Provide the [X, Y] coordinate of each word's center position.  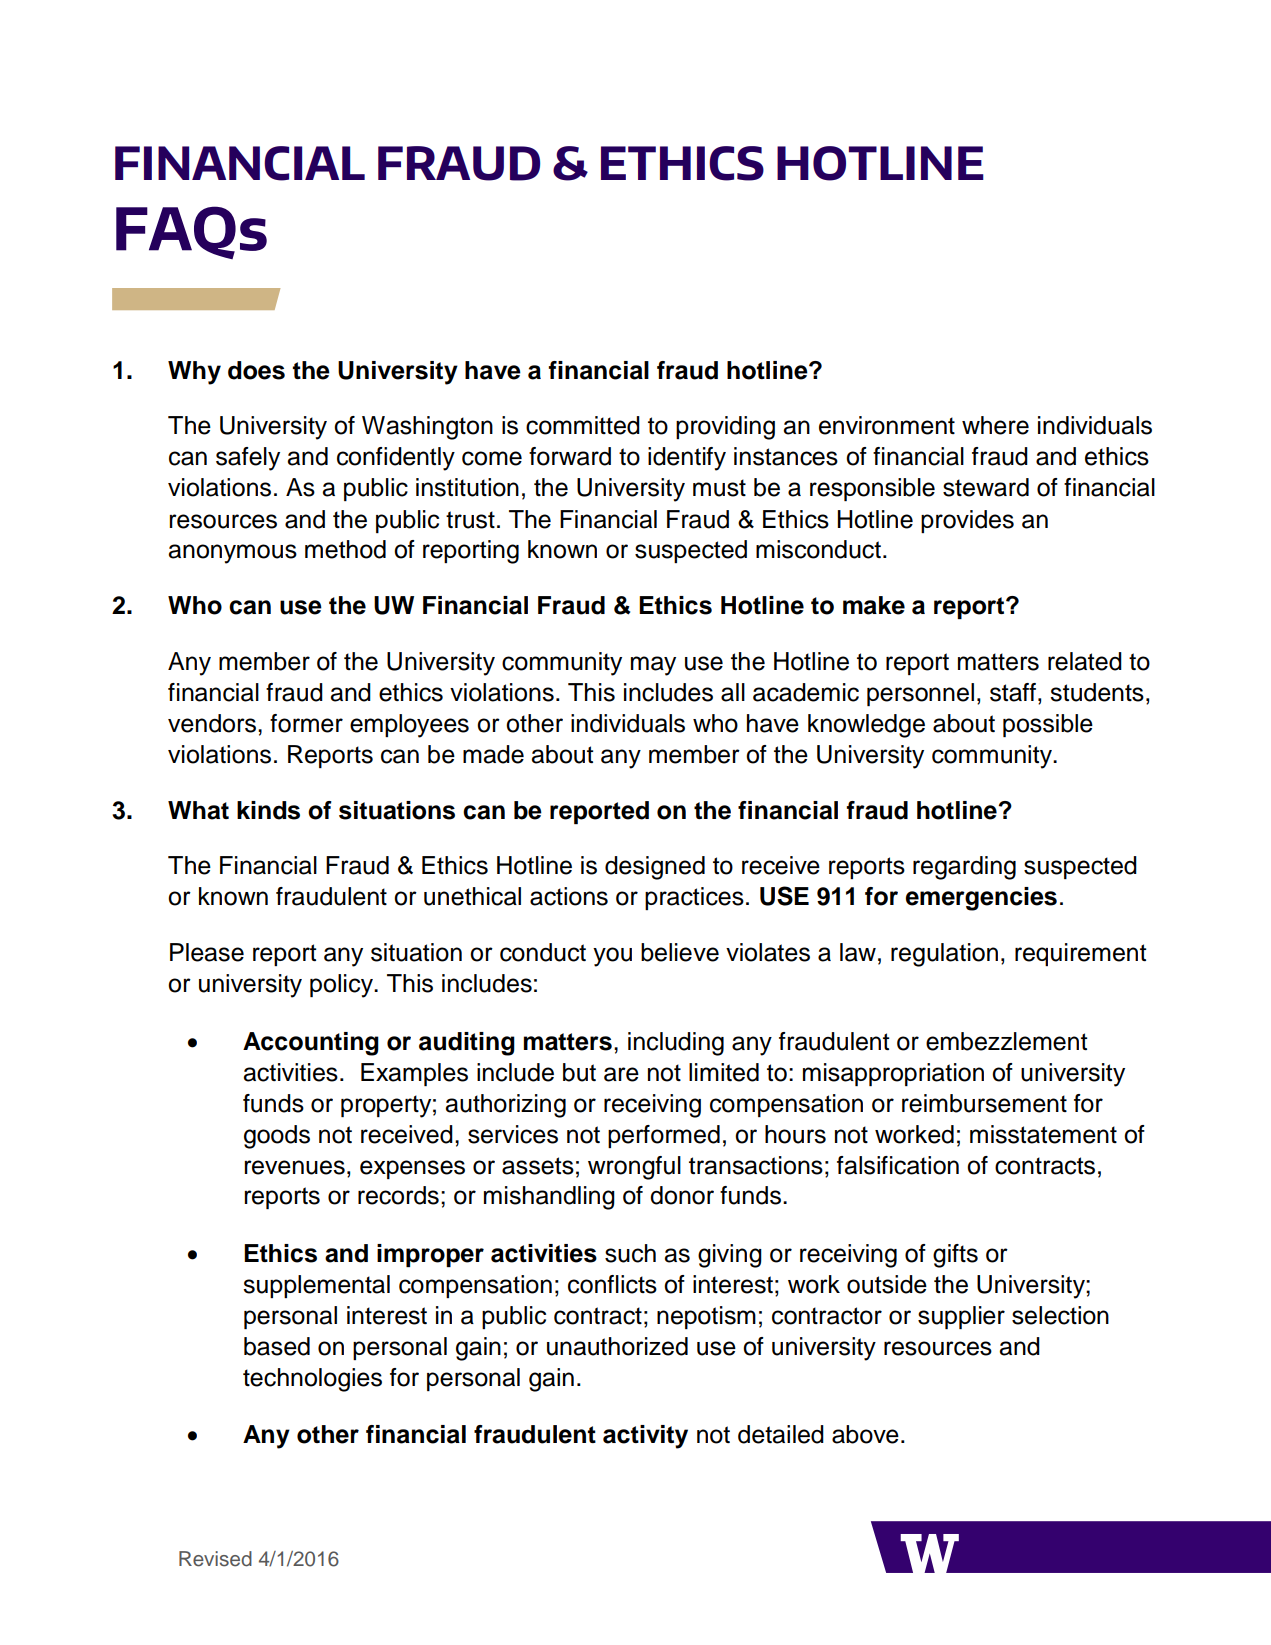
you [612, 957]
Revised [215, 1559]
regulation [944, 955]
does [256, 370]
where [995, 425]
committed [583, 425]
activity [645, 1437]
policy [342, 986]
